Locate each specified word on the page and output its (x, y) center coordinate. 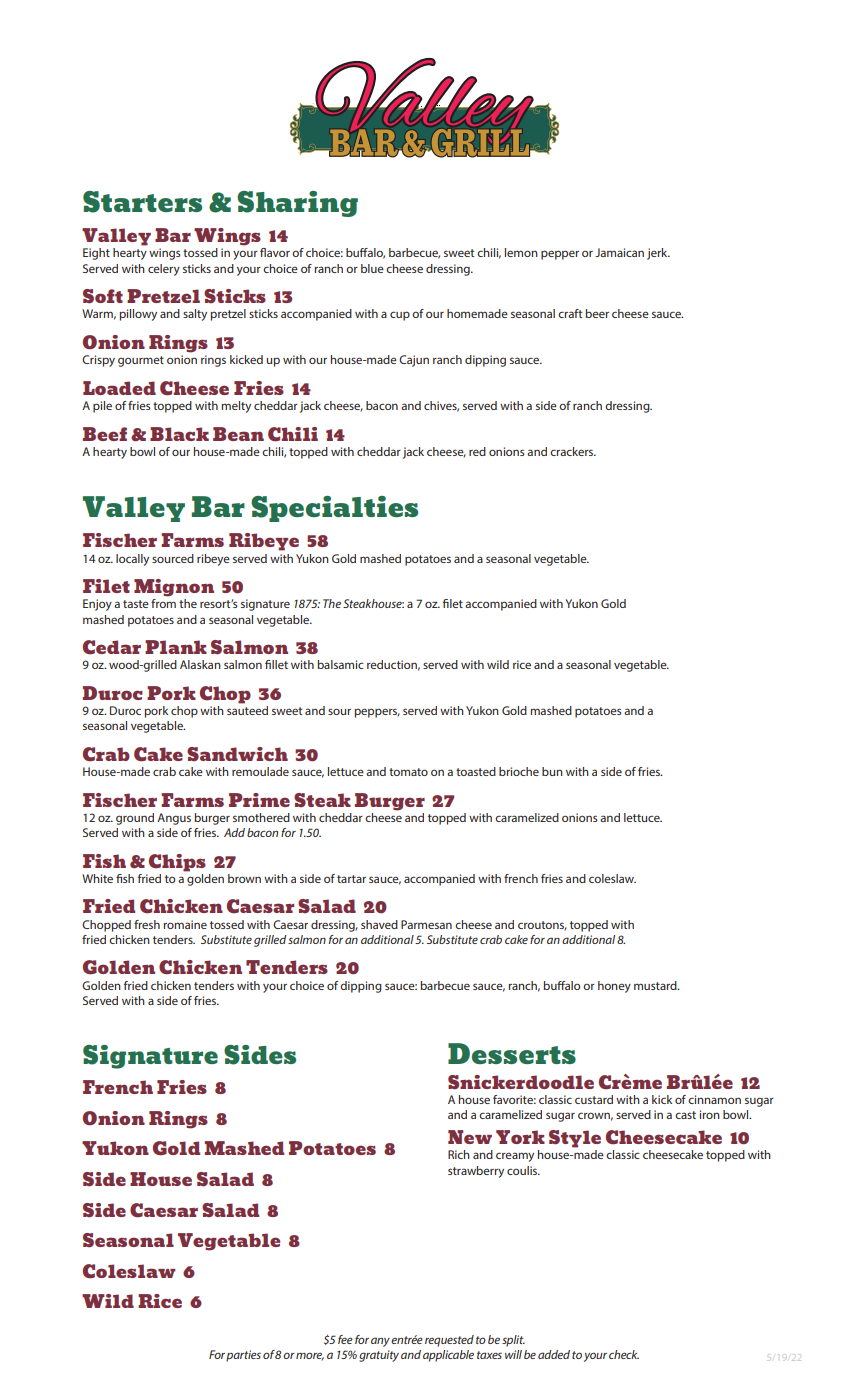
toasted (476, 771)
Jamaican (619, 252)
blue (372, 268)
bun (552, 771)
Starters (142, 202)
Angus (174, 819)
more (310, 1356)
